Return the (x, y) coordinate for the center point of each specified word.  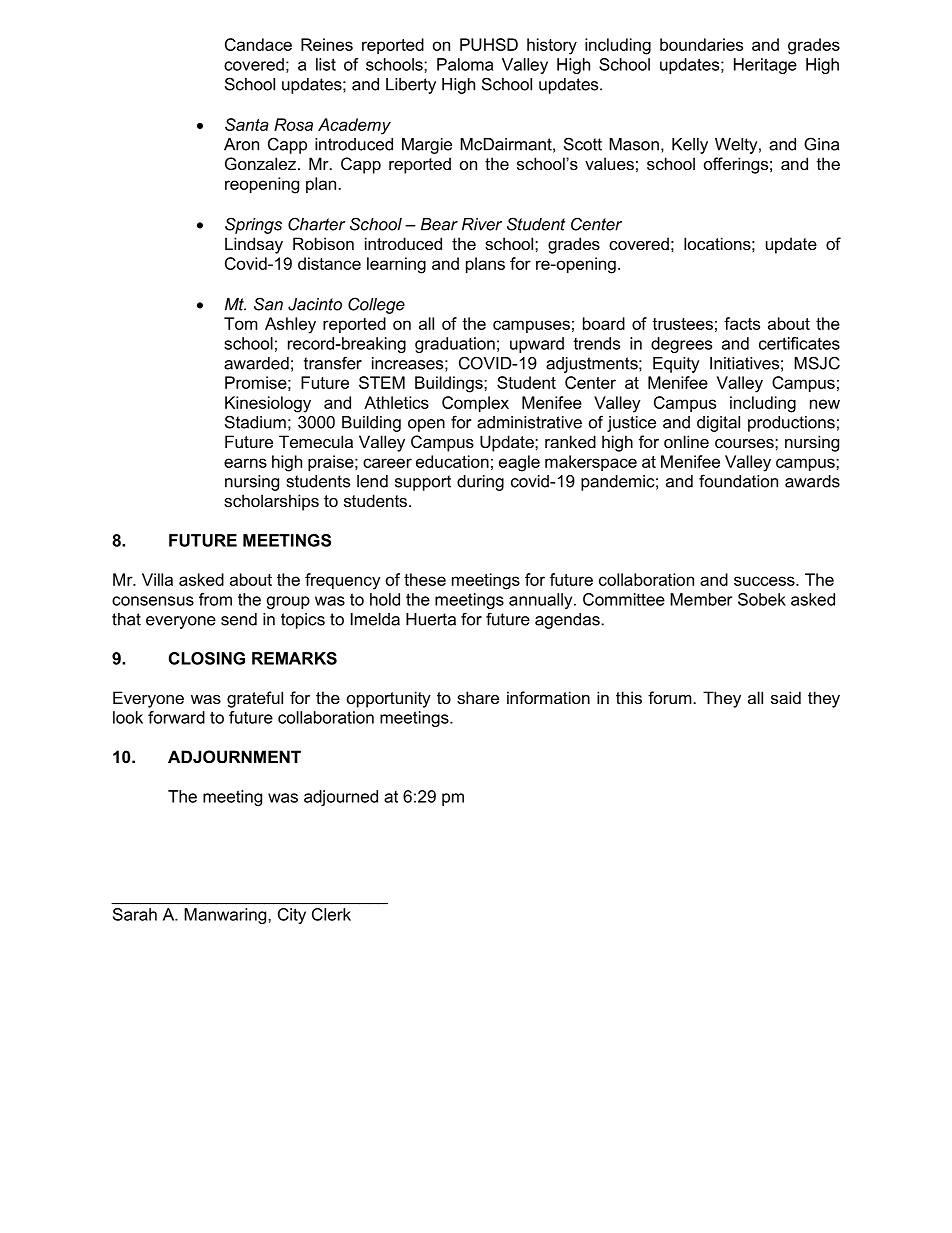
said (786, 697)
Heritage (765, 66)
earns (245, 463)
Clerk (331, 914)
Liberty (411, 86)
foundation (738, 481)
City (292, 916)
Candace (258, 44)
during (480, 483)
